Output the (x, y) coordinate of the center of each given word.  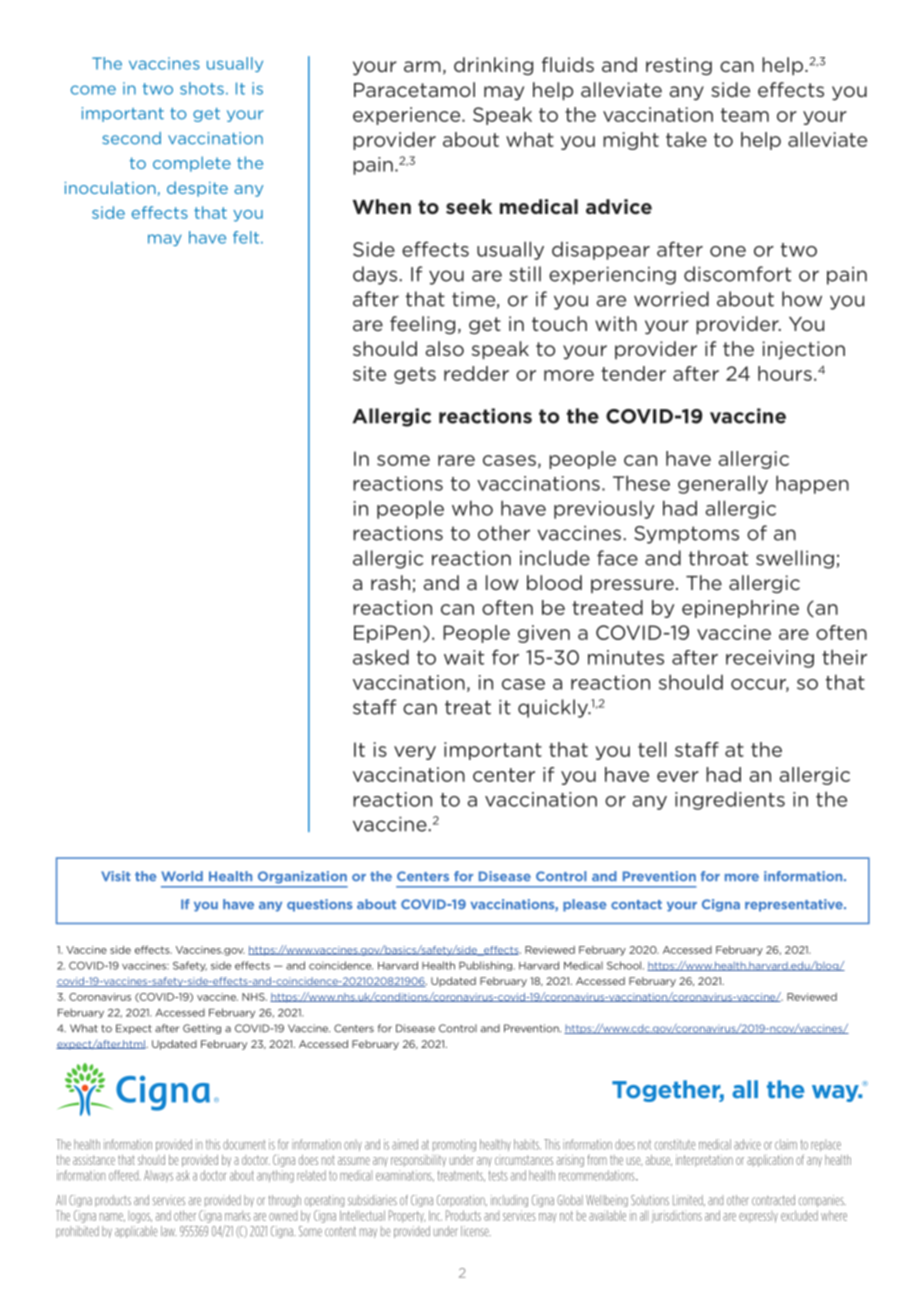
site (369, 373)
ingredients (730, 800)
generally (723, 484)
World (182, 876)
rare (456, 460)
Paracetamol (414, 89)
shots (202, 88)
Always (158, 1176)
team (745, 115)
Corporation (462, 1201)
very (415, 753)
